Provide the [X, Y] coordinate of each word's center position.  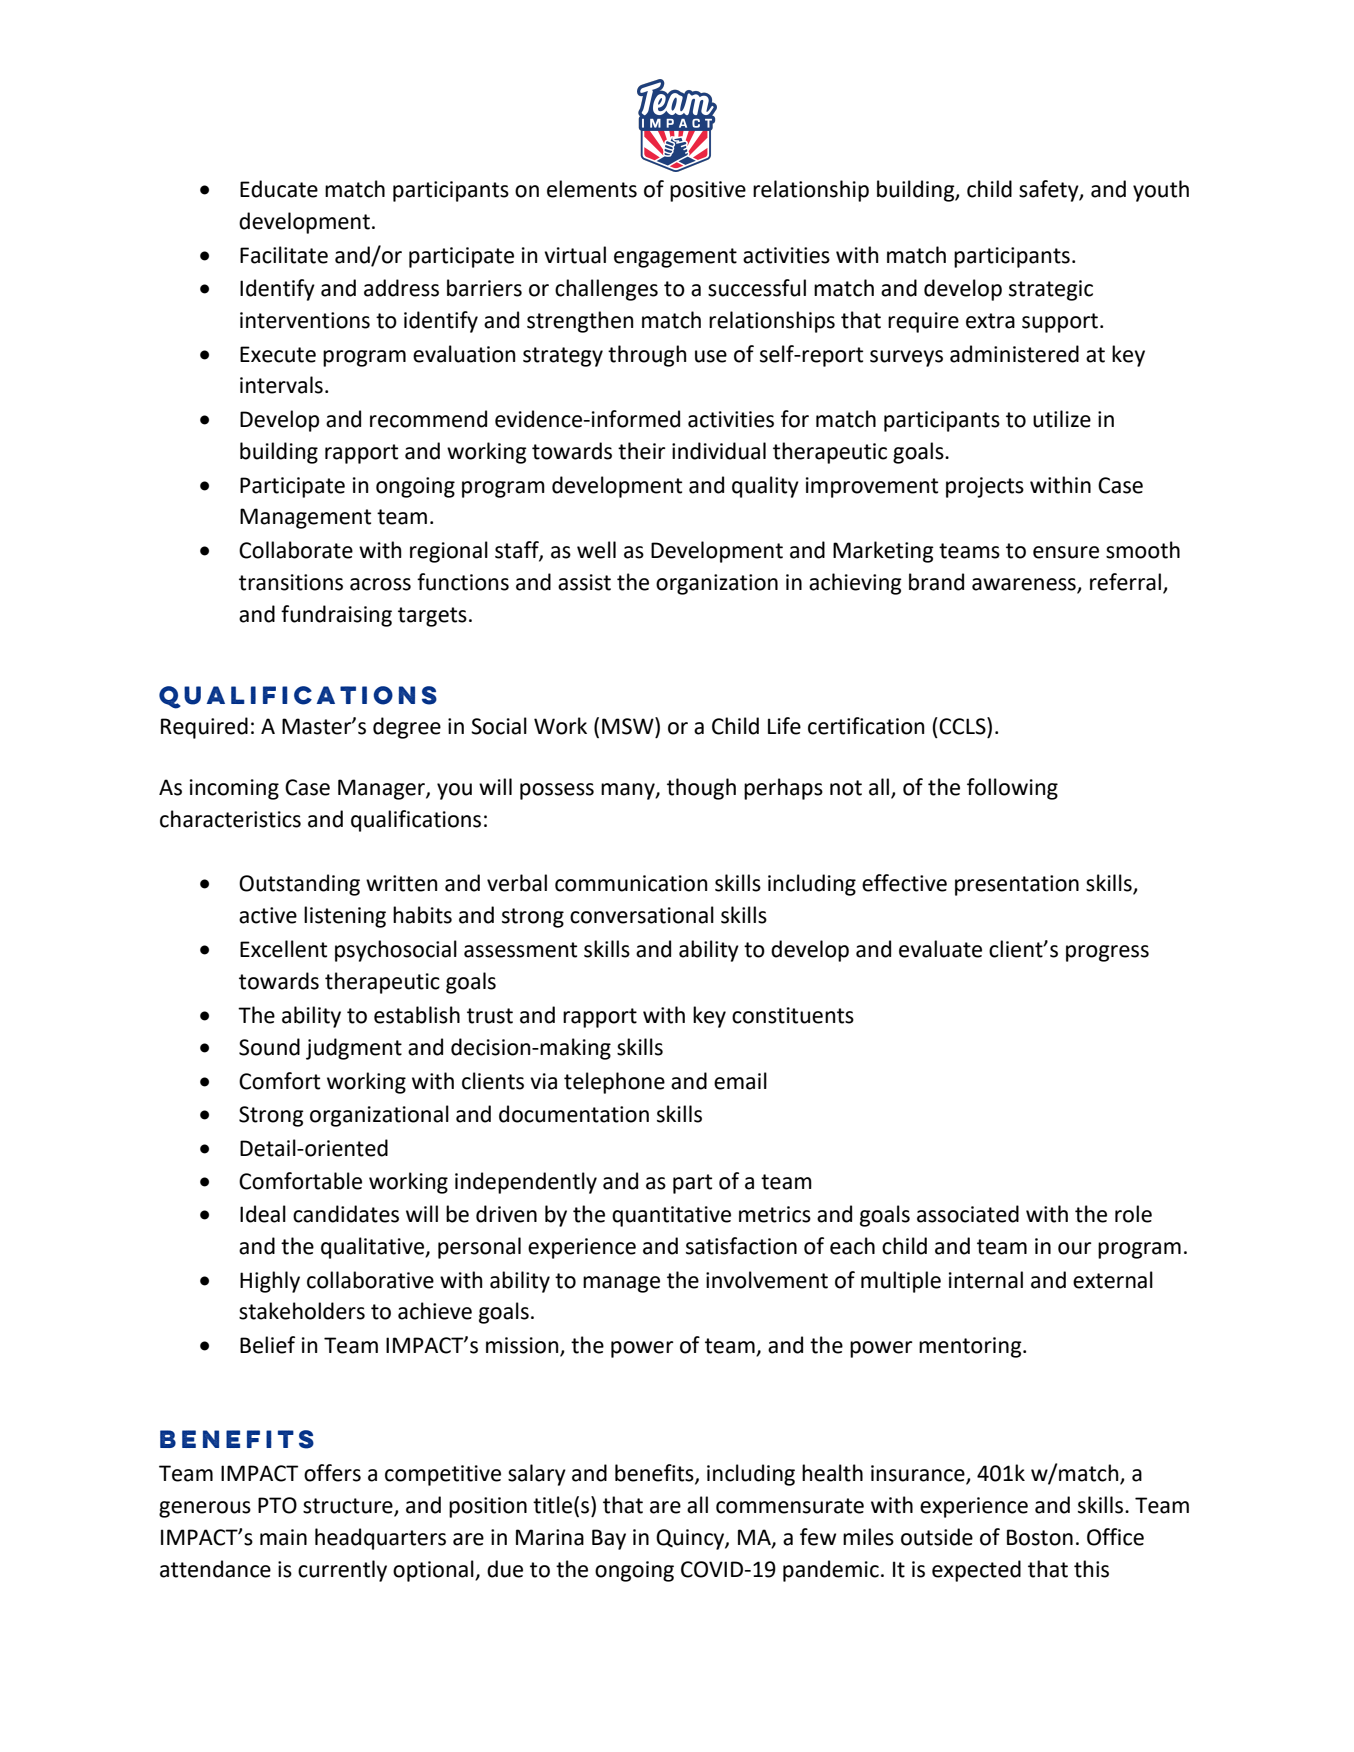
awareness [1024, 584]
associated [968, 1214]
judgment [354, 1049]
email [740, 1081]
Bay [609, 1539]
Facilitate [284, 255]
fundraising [336, 616]
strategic [1051, 290]
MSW [629, 726]
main [283, 1537]
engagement [675, 258]
